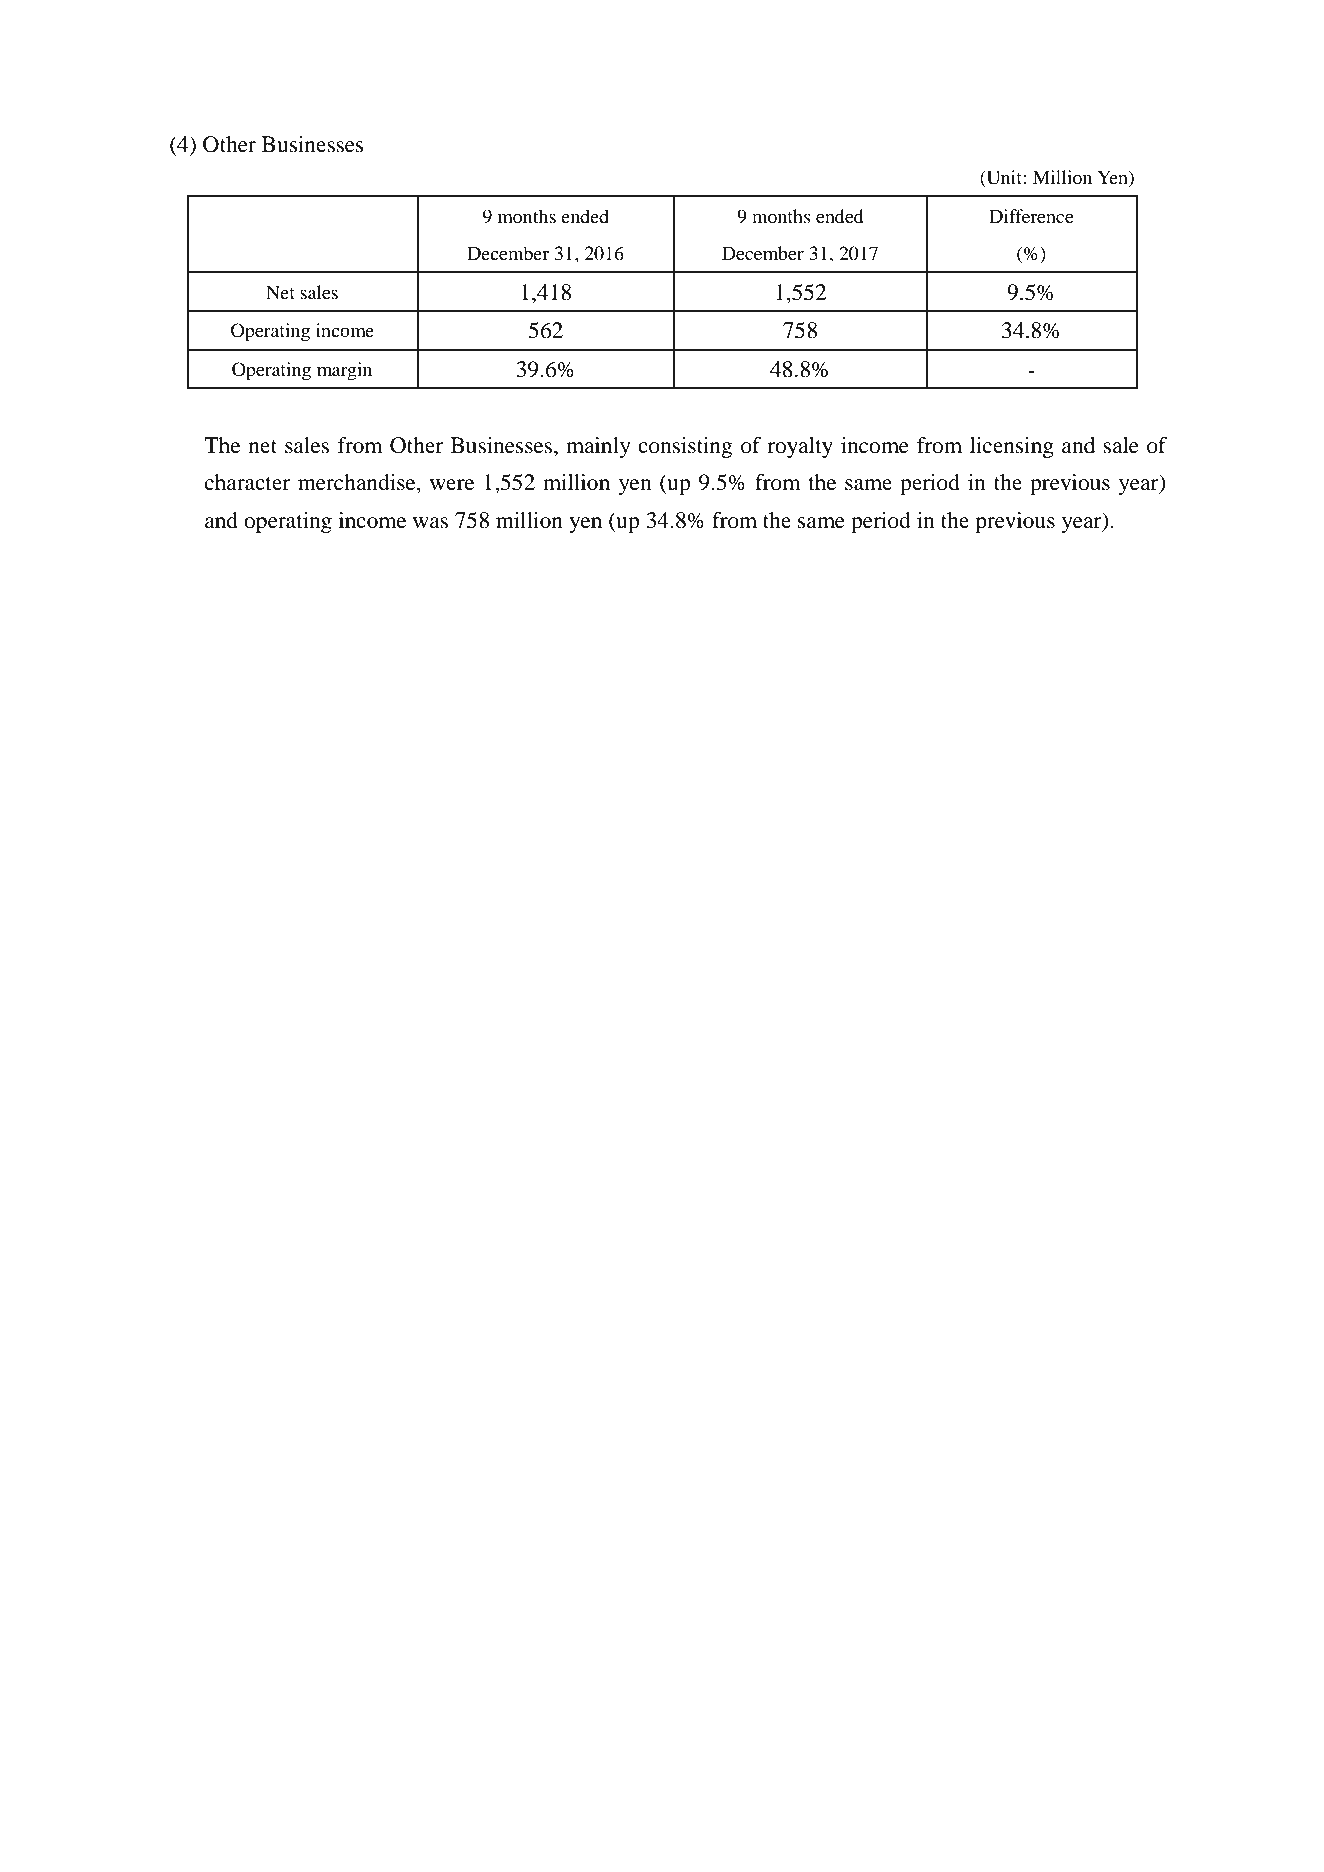 This screenshot has width=1324, height=1872. What do you see at coordinates (1012, 447) in the screenshot?
I see `licensing` at bounding box center [1012, 447].
